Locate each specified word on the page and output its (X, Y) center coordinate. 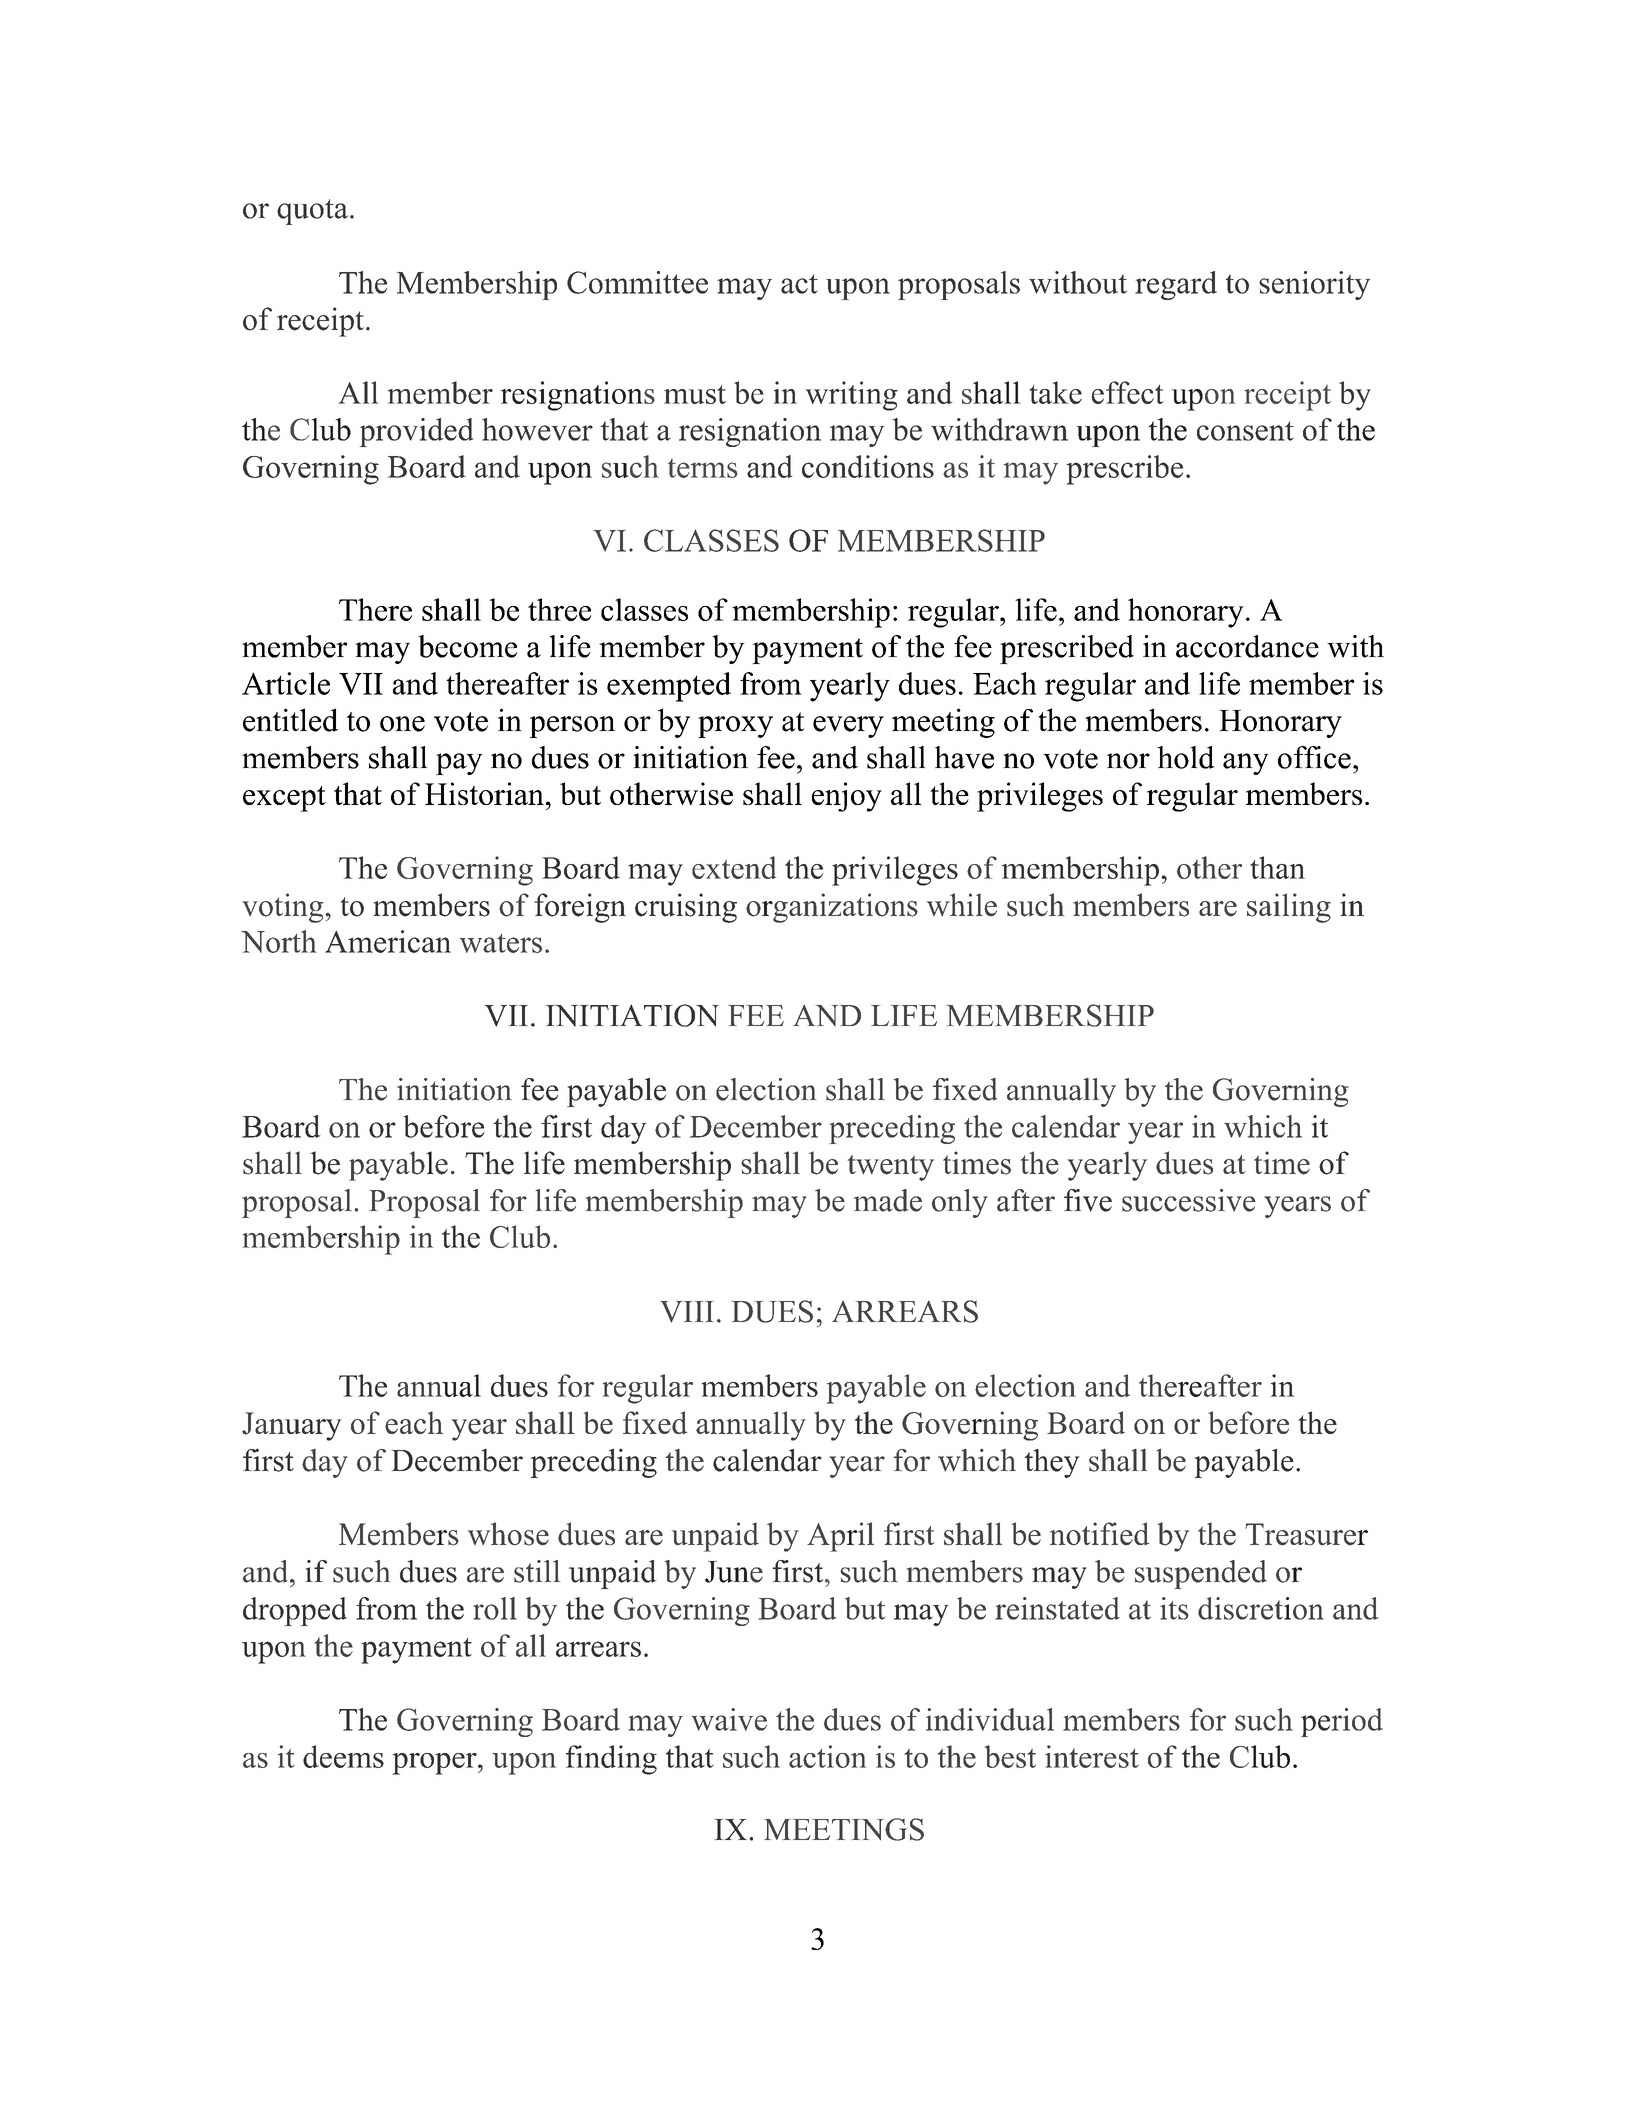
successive (1189, 1200)
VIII (687, 1312)
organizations (832, 908)
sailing (1289, 908)
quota (312, 212)
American (388, 941)
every (848, 727)
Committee (637, 282)
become (467, 646)
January (291, 1426)
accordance (1247, 646)
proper (436, 1764)
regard (1176, 285)
